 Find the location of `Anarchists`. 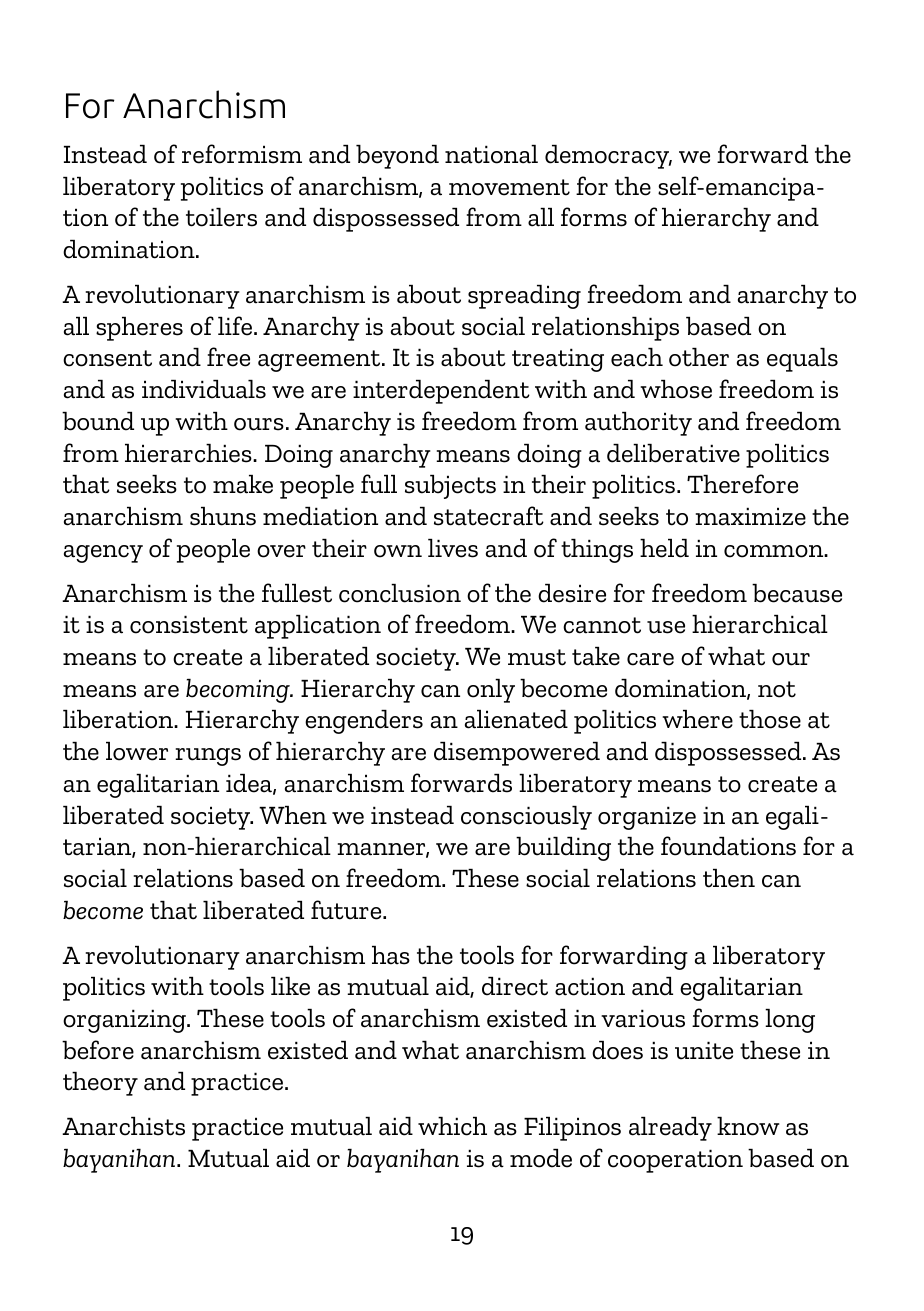

Anarchists is located at coordinates (123, 1126).
